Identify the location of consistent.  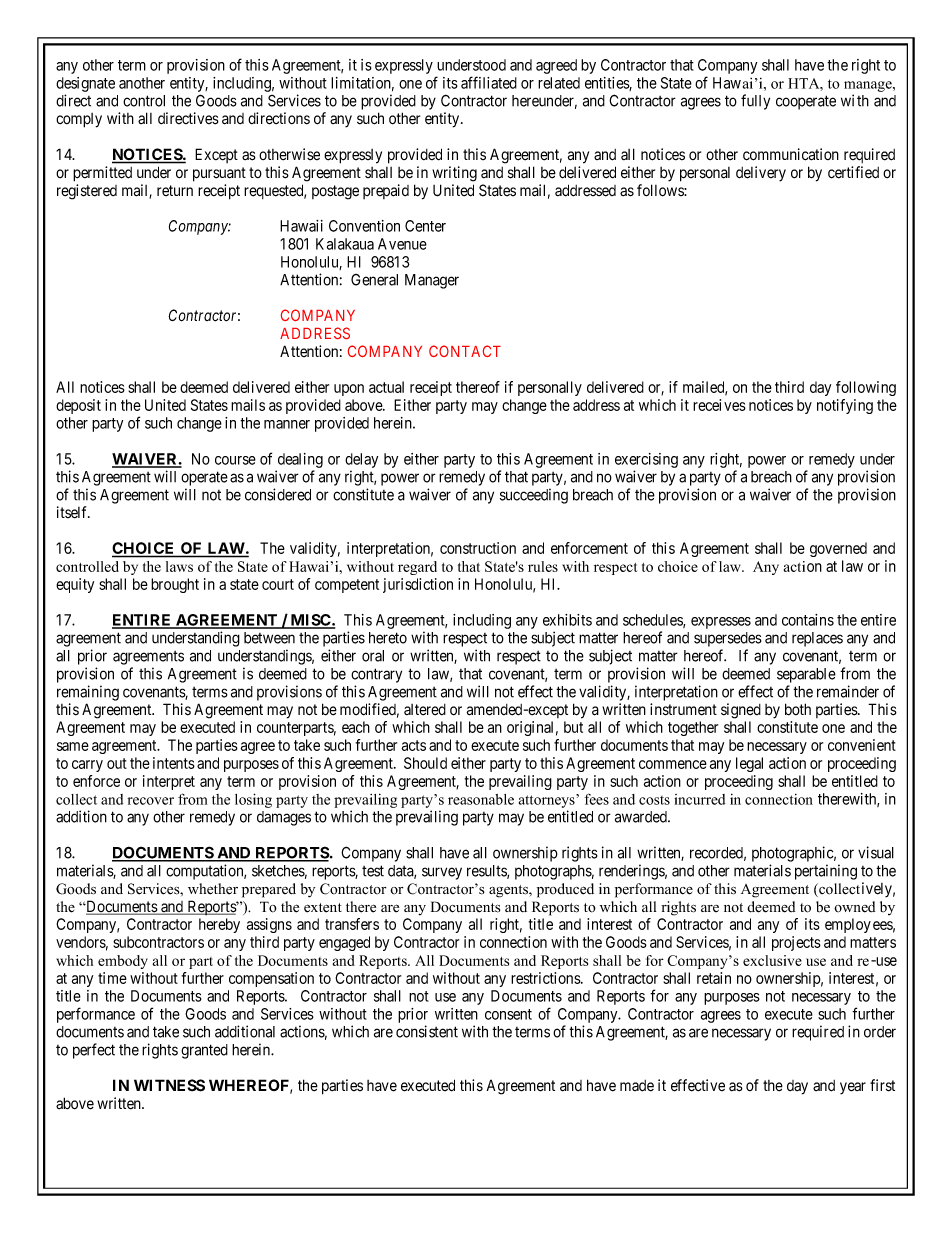
(427, 1031).
